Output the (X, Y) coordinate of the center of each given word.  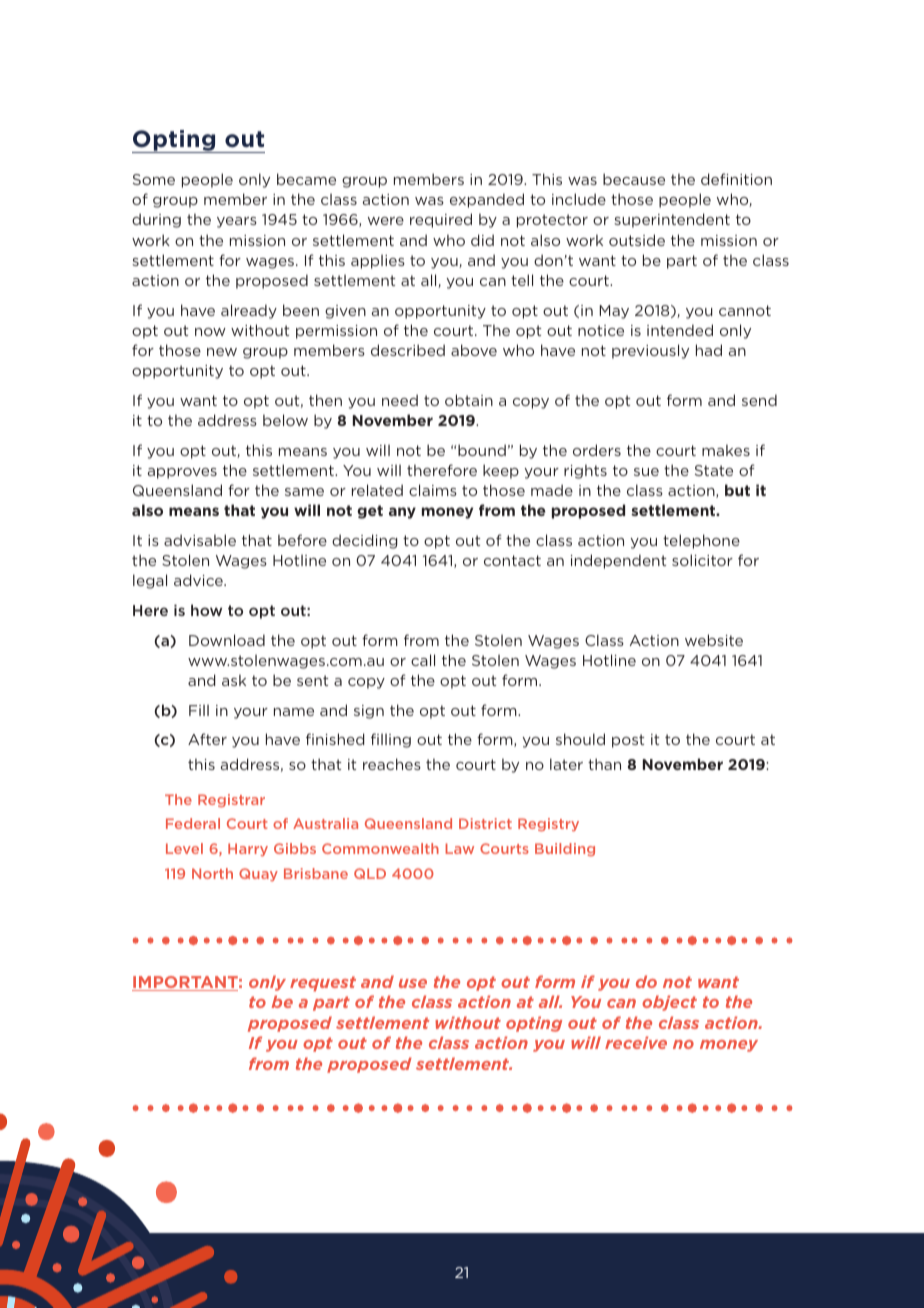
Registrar (231, 801)
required (441, 220)
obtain (469, 400)
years (237, 222)
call (423, 660)
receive (636, 1042)
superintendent (672, 220)
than (604, 764)
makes (726, 450)
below (285, 420)
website (714, 640)
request (323, 984)
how (206, 610)
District (485, 823)
